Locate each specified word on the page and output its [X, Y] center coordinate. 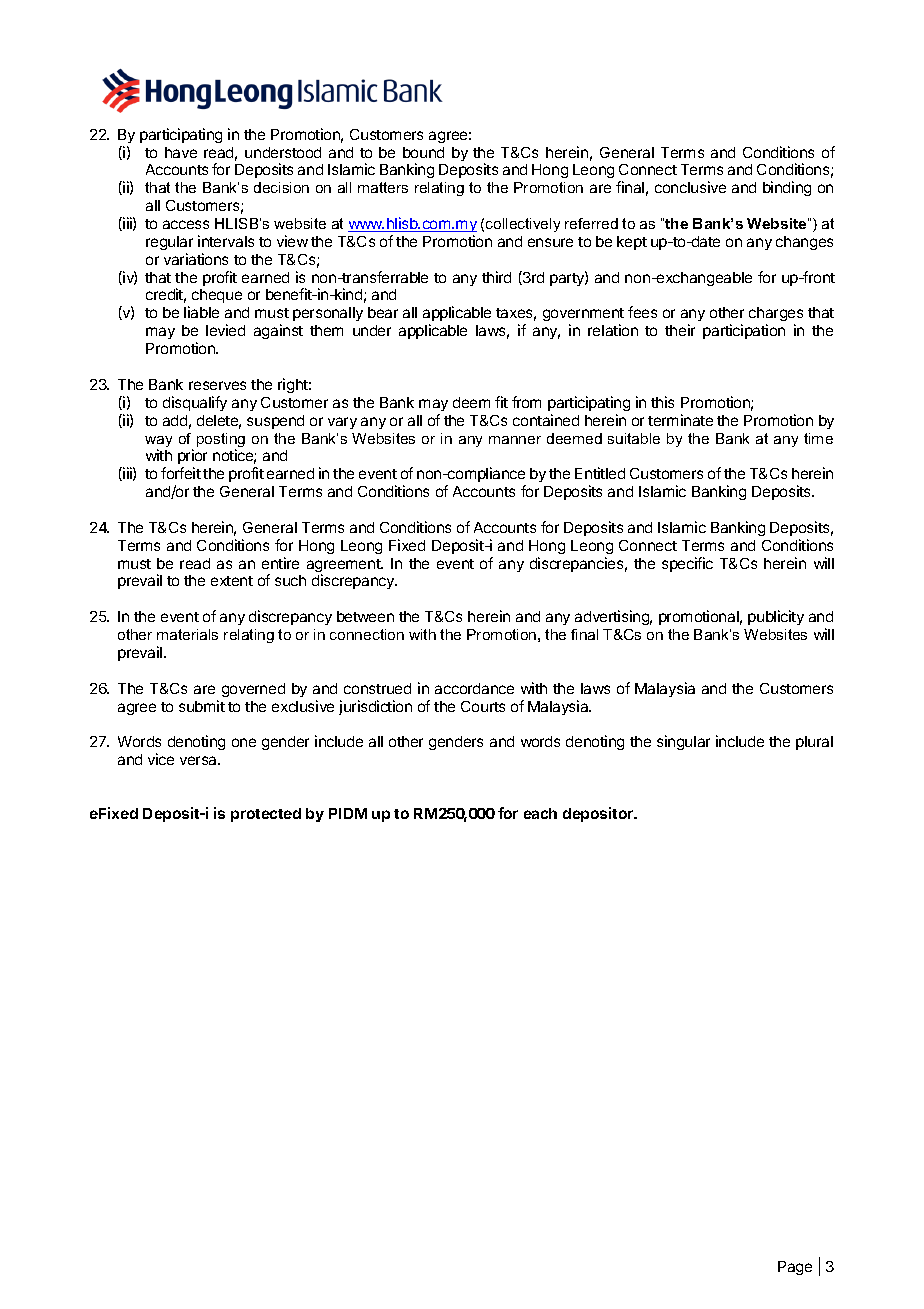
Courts [483, 706]
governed [253, 690]
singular [683, 742]
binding [787, 188]
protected [266, 815]
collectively [523, 225]
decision [281, 187]
